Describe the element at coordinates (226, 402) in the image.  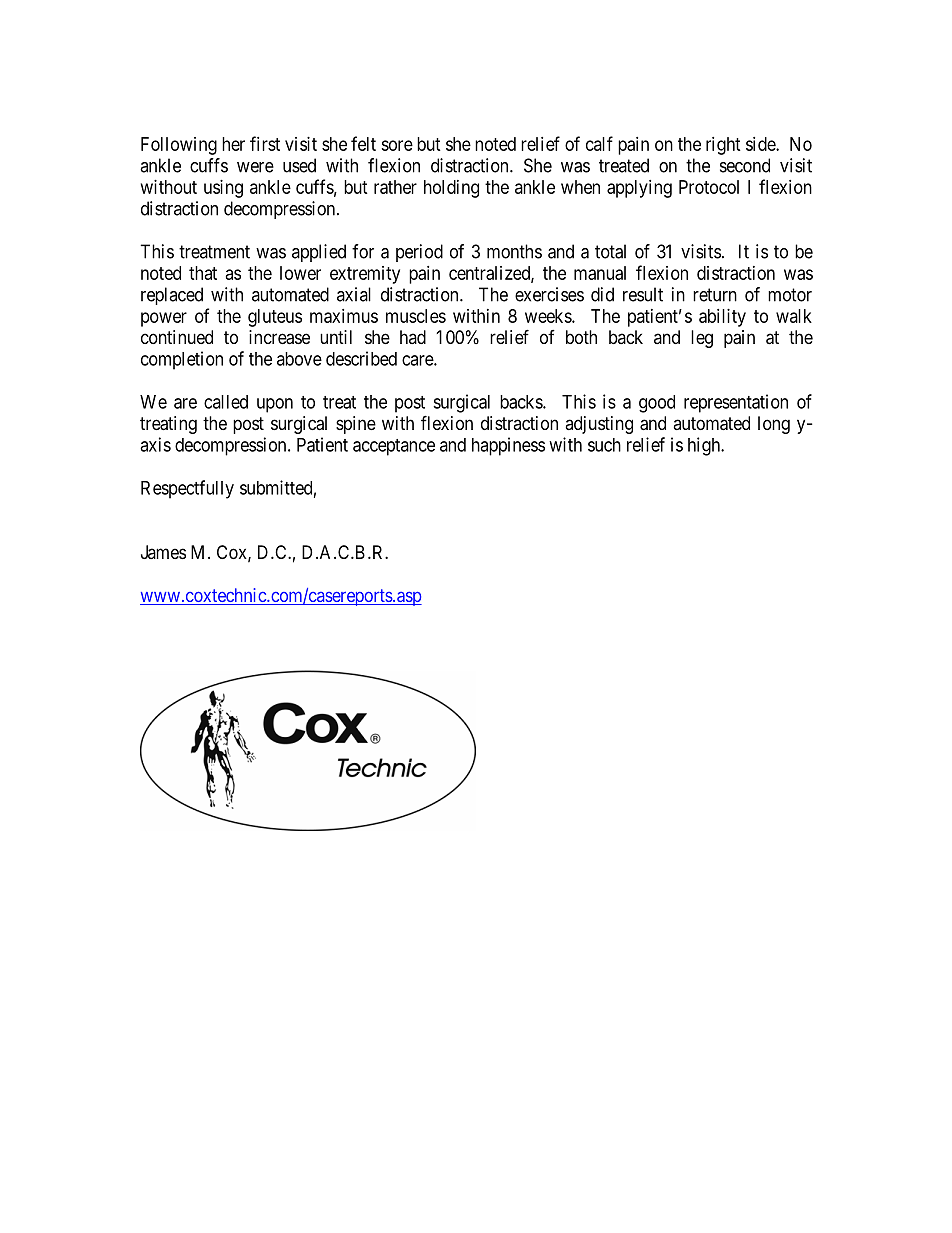
I see `called` at that location.
